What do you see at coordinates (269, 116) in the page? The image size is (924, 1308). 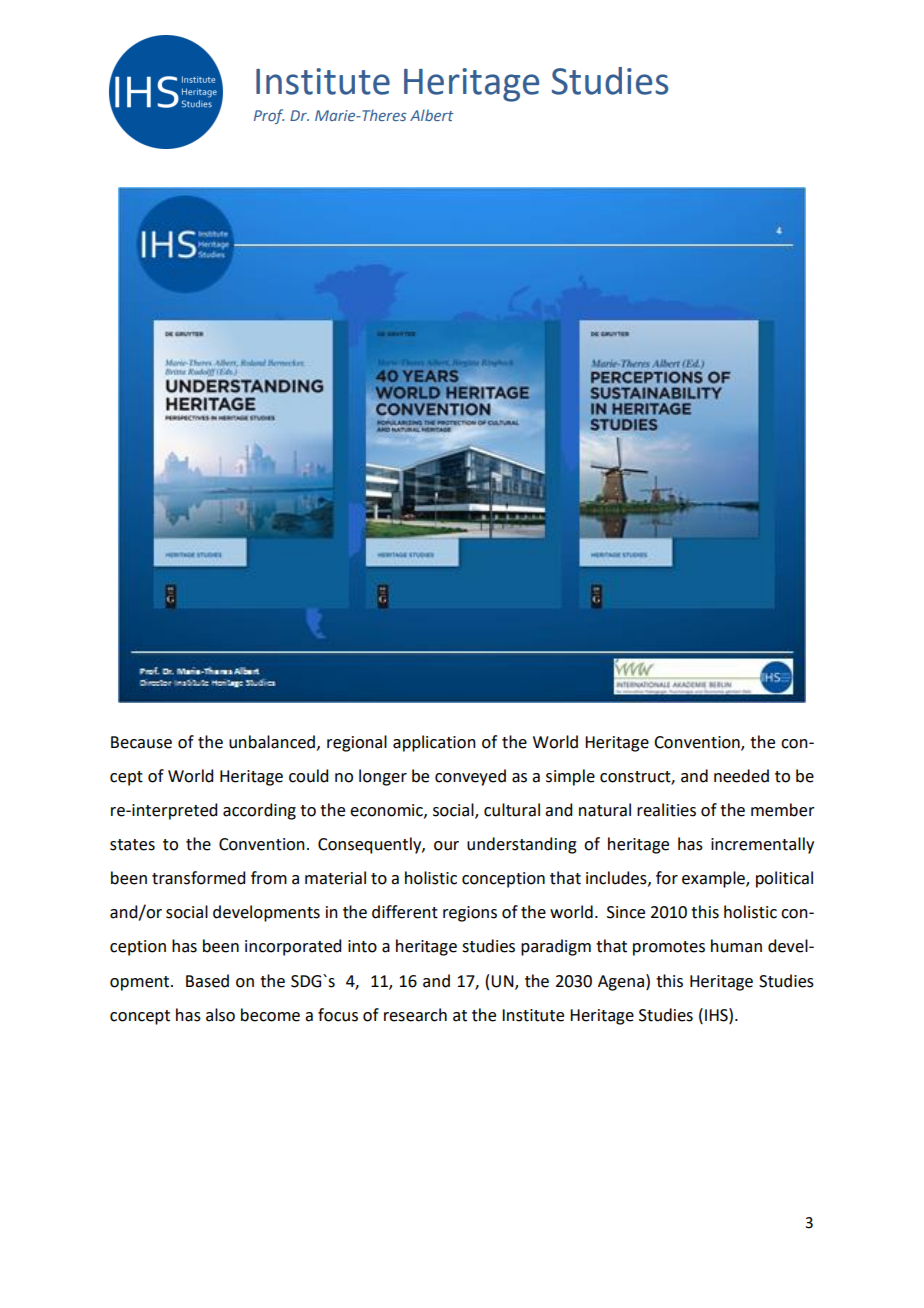 I see `Prof` at bounding box center [269, 116].
